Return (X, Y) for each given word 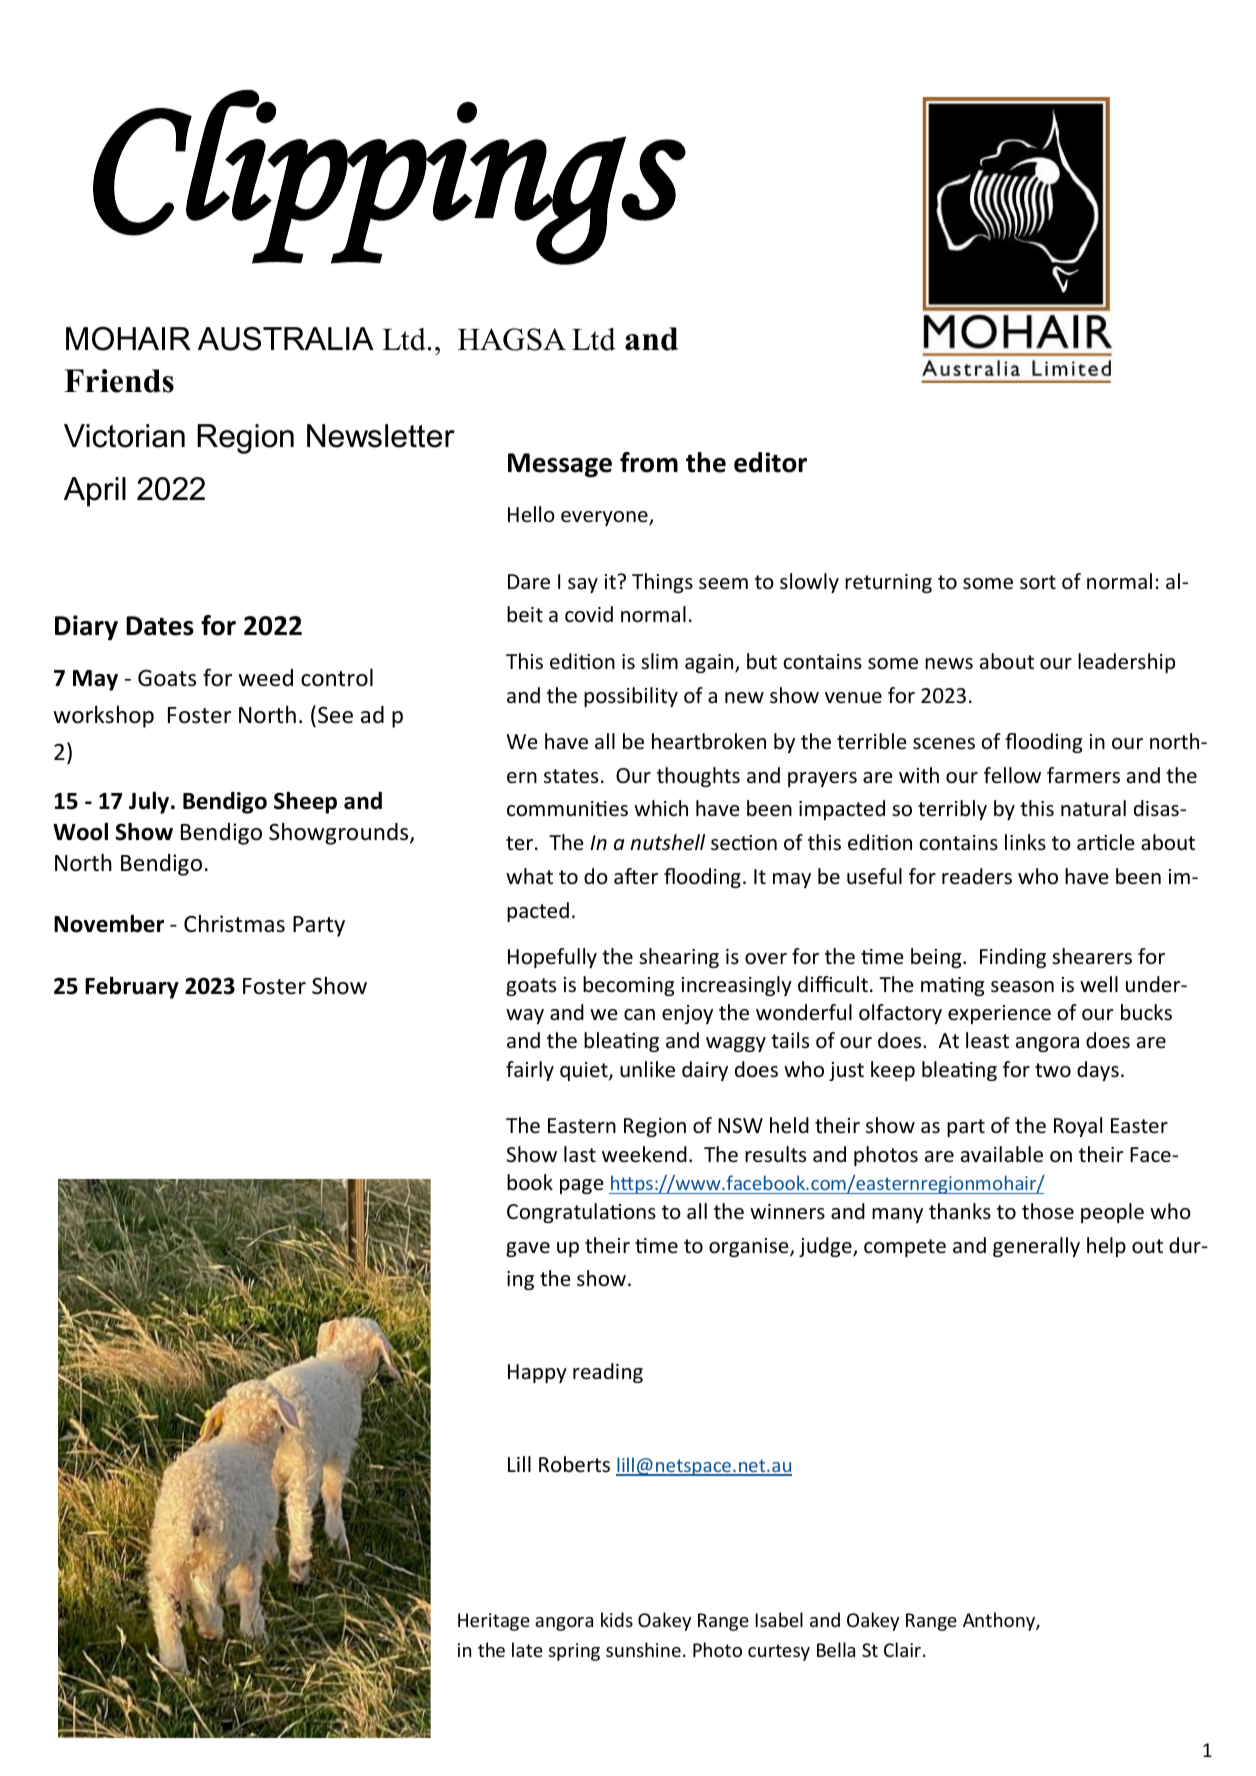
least (987, 1040)
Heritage (494, 1622)
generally (1036, 1247)
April (95, 492)
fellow (1012, 775)
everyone (605, 518)
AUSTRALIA (286, 339)
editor (770, 462)
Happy (537, 1373)
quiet (585, 1071)
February (132, 987)
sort (1038, 582)
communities (567, 809)
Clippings (389, 177)
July (150, 802)
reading (608, 1373)
